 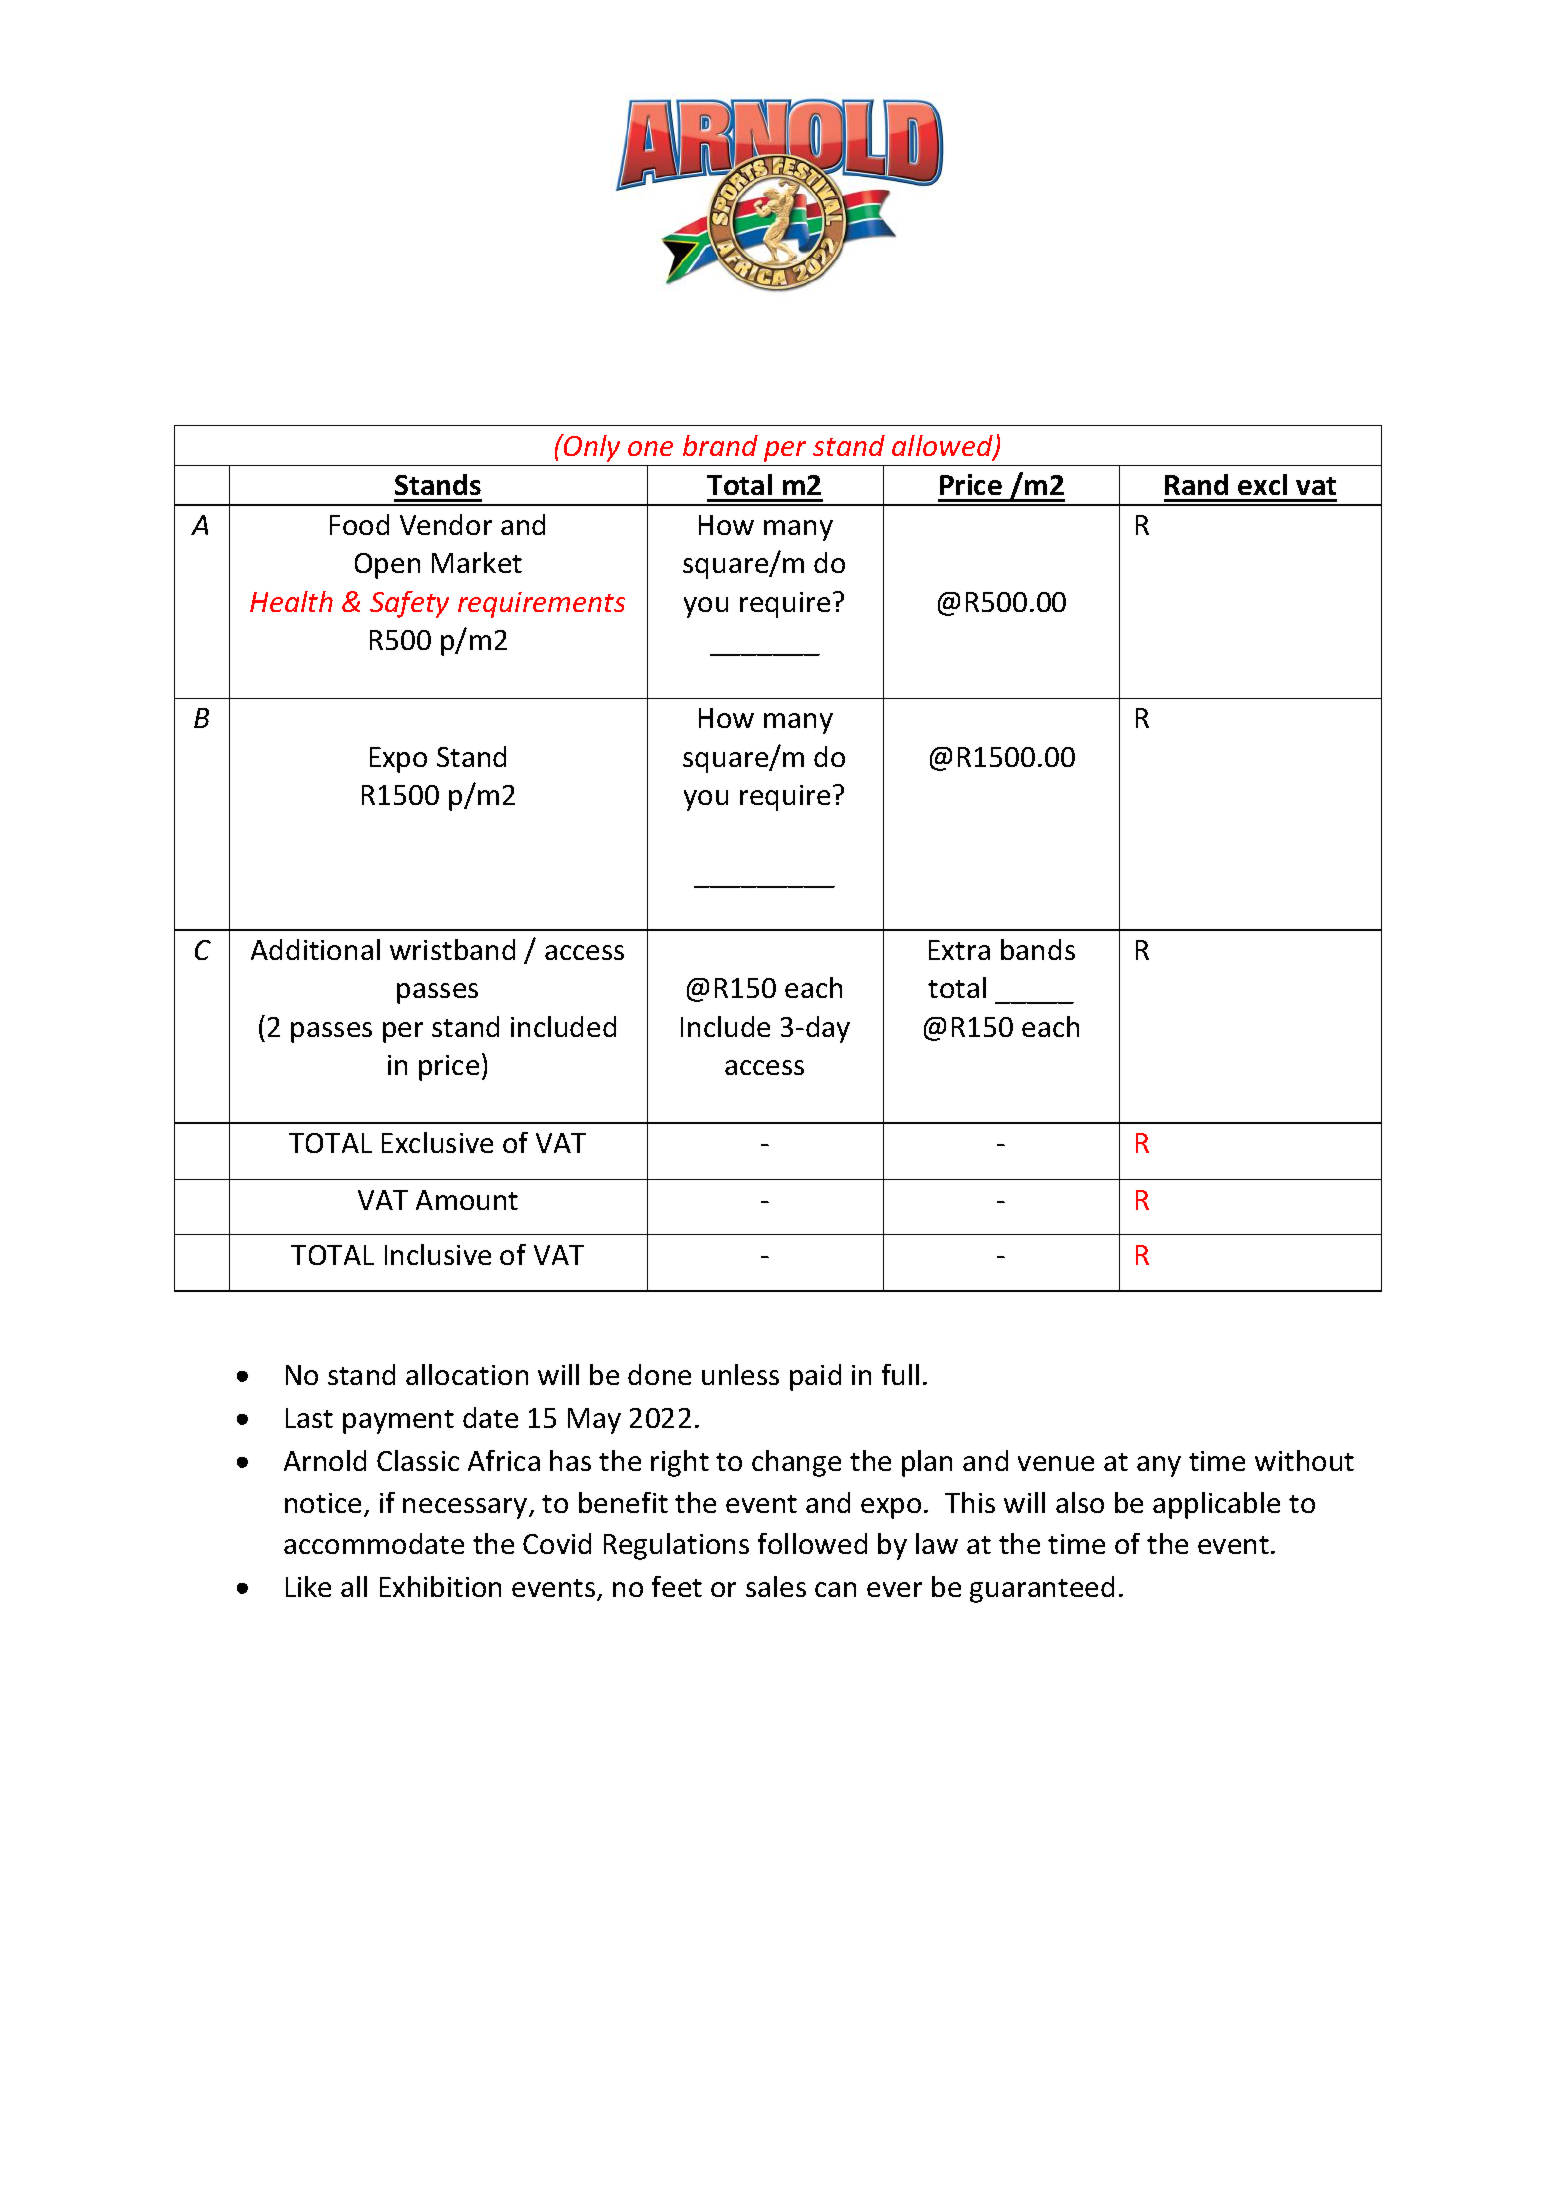 What do you see at coordinates (591, 448) in the screenshot?
I see `Only` at bounding box center [591, 448].
